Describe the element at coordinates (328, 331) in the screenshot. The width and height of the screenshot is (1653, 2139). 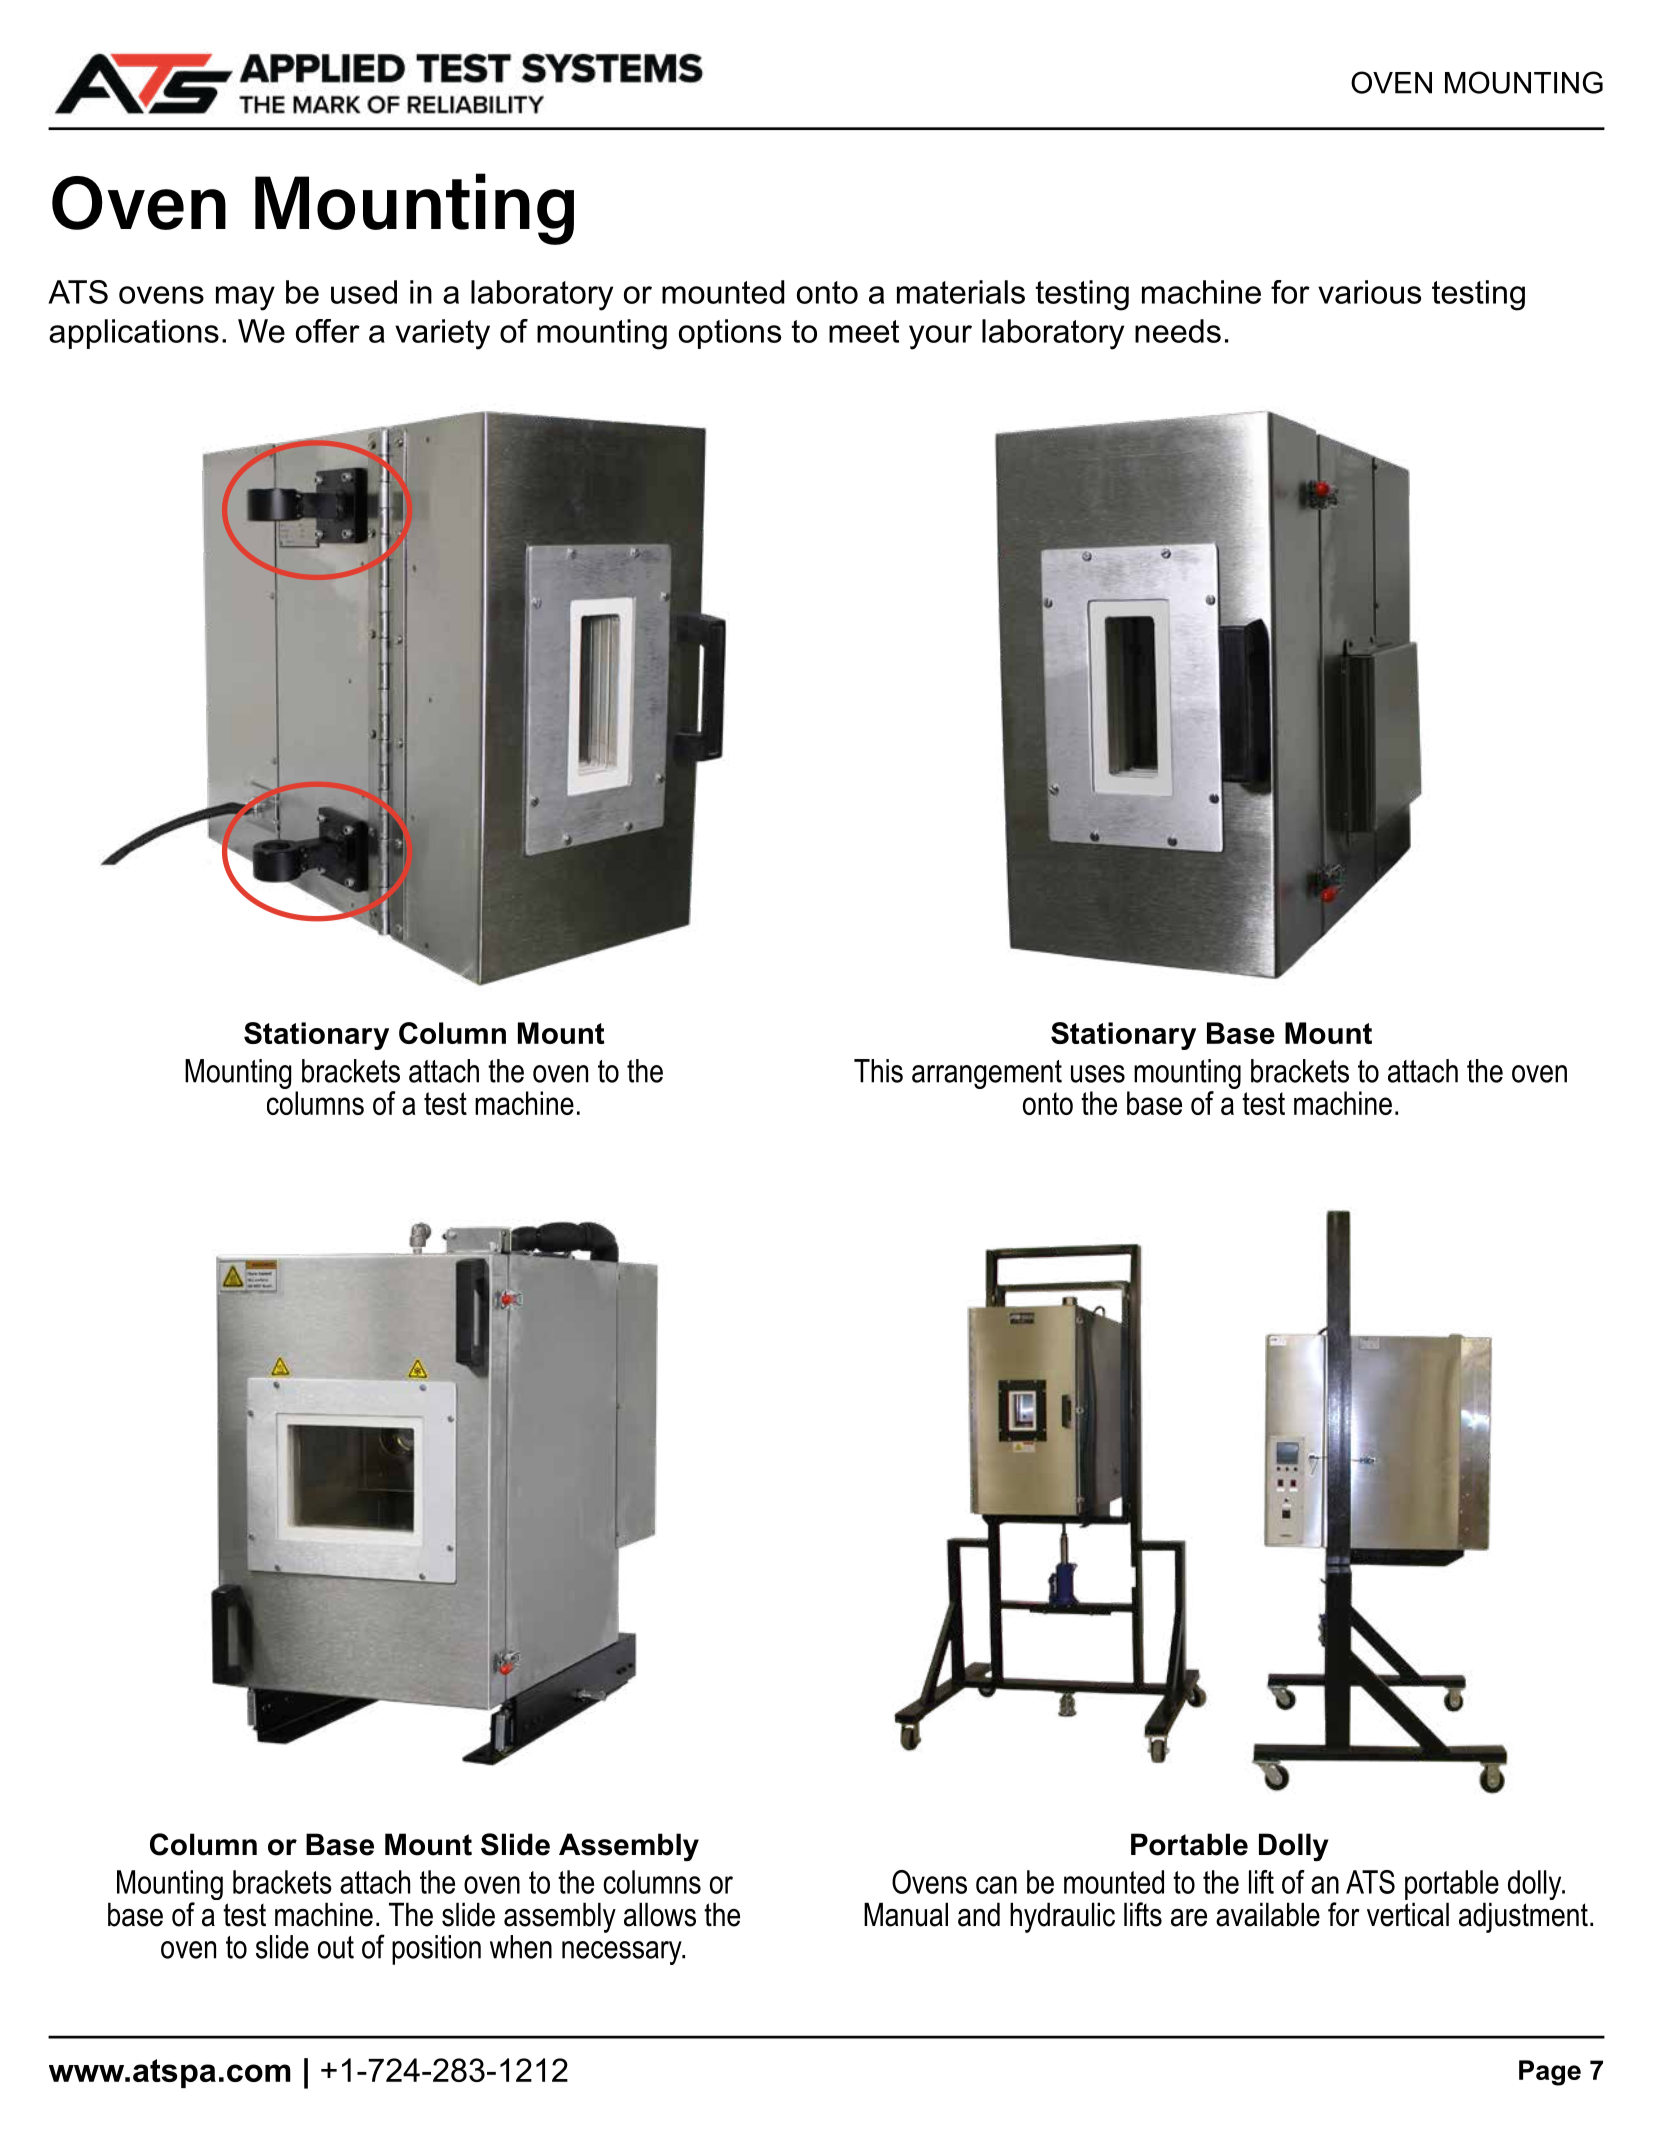
I see `offer` at that location.
